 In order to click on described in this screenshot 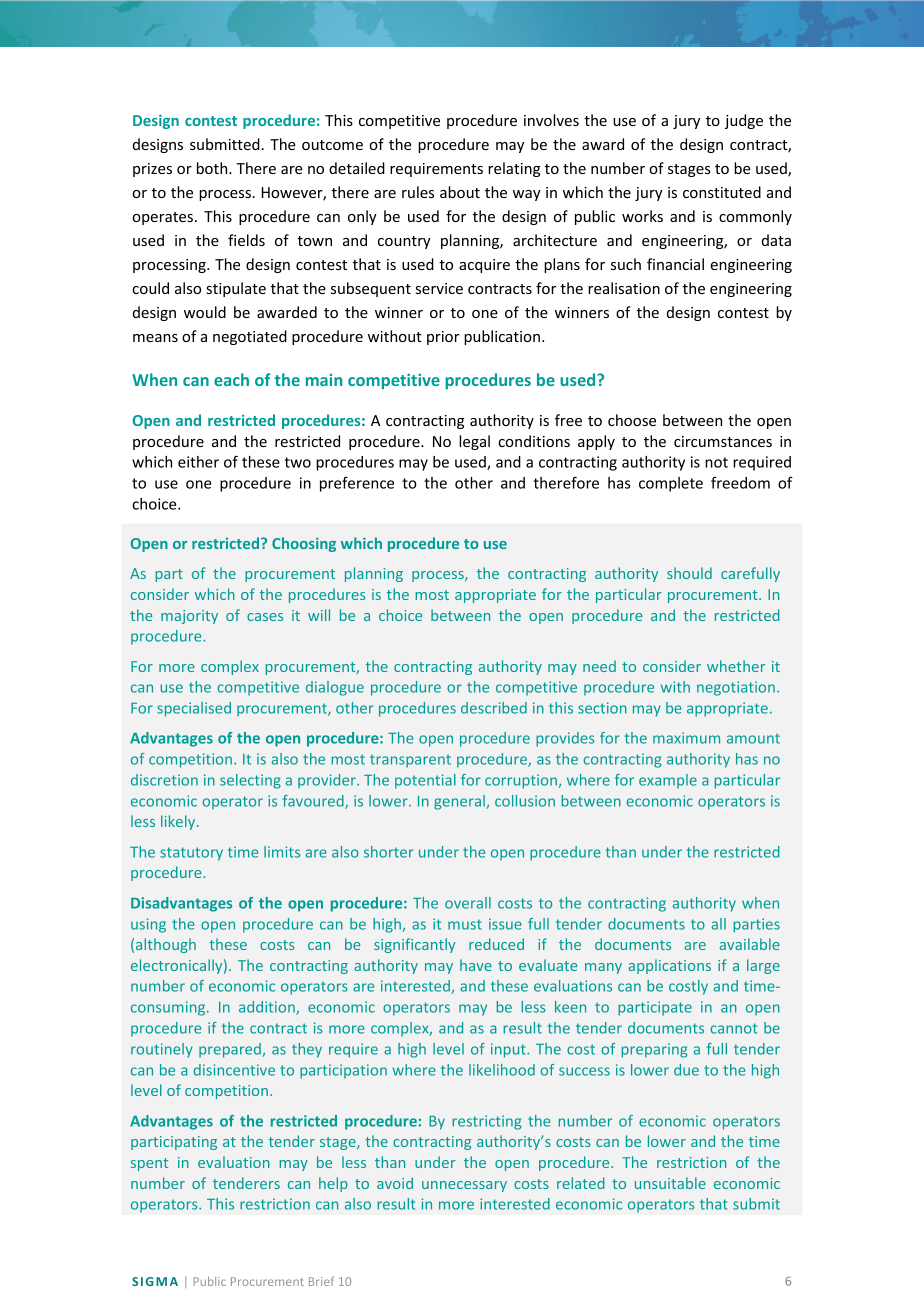, I will do `click(494, 708)`.
